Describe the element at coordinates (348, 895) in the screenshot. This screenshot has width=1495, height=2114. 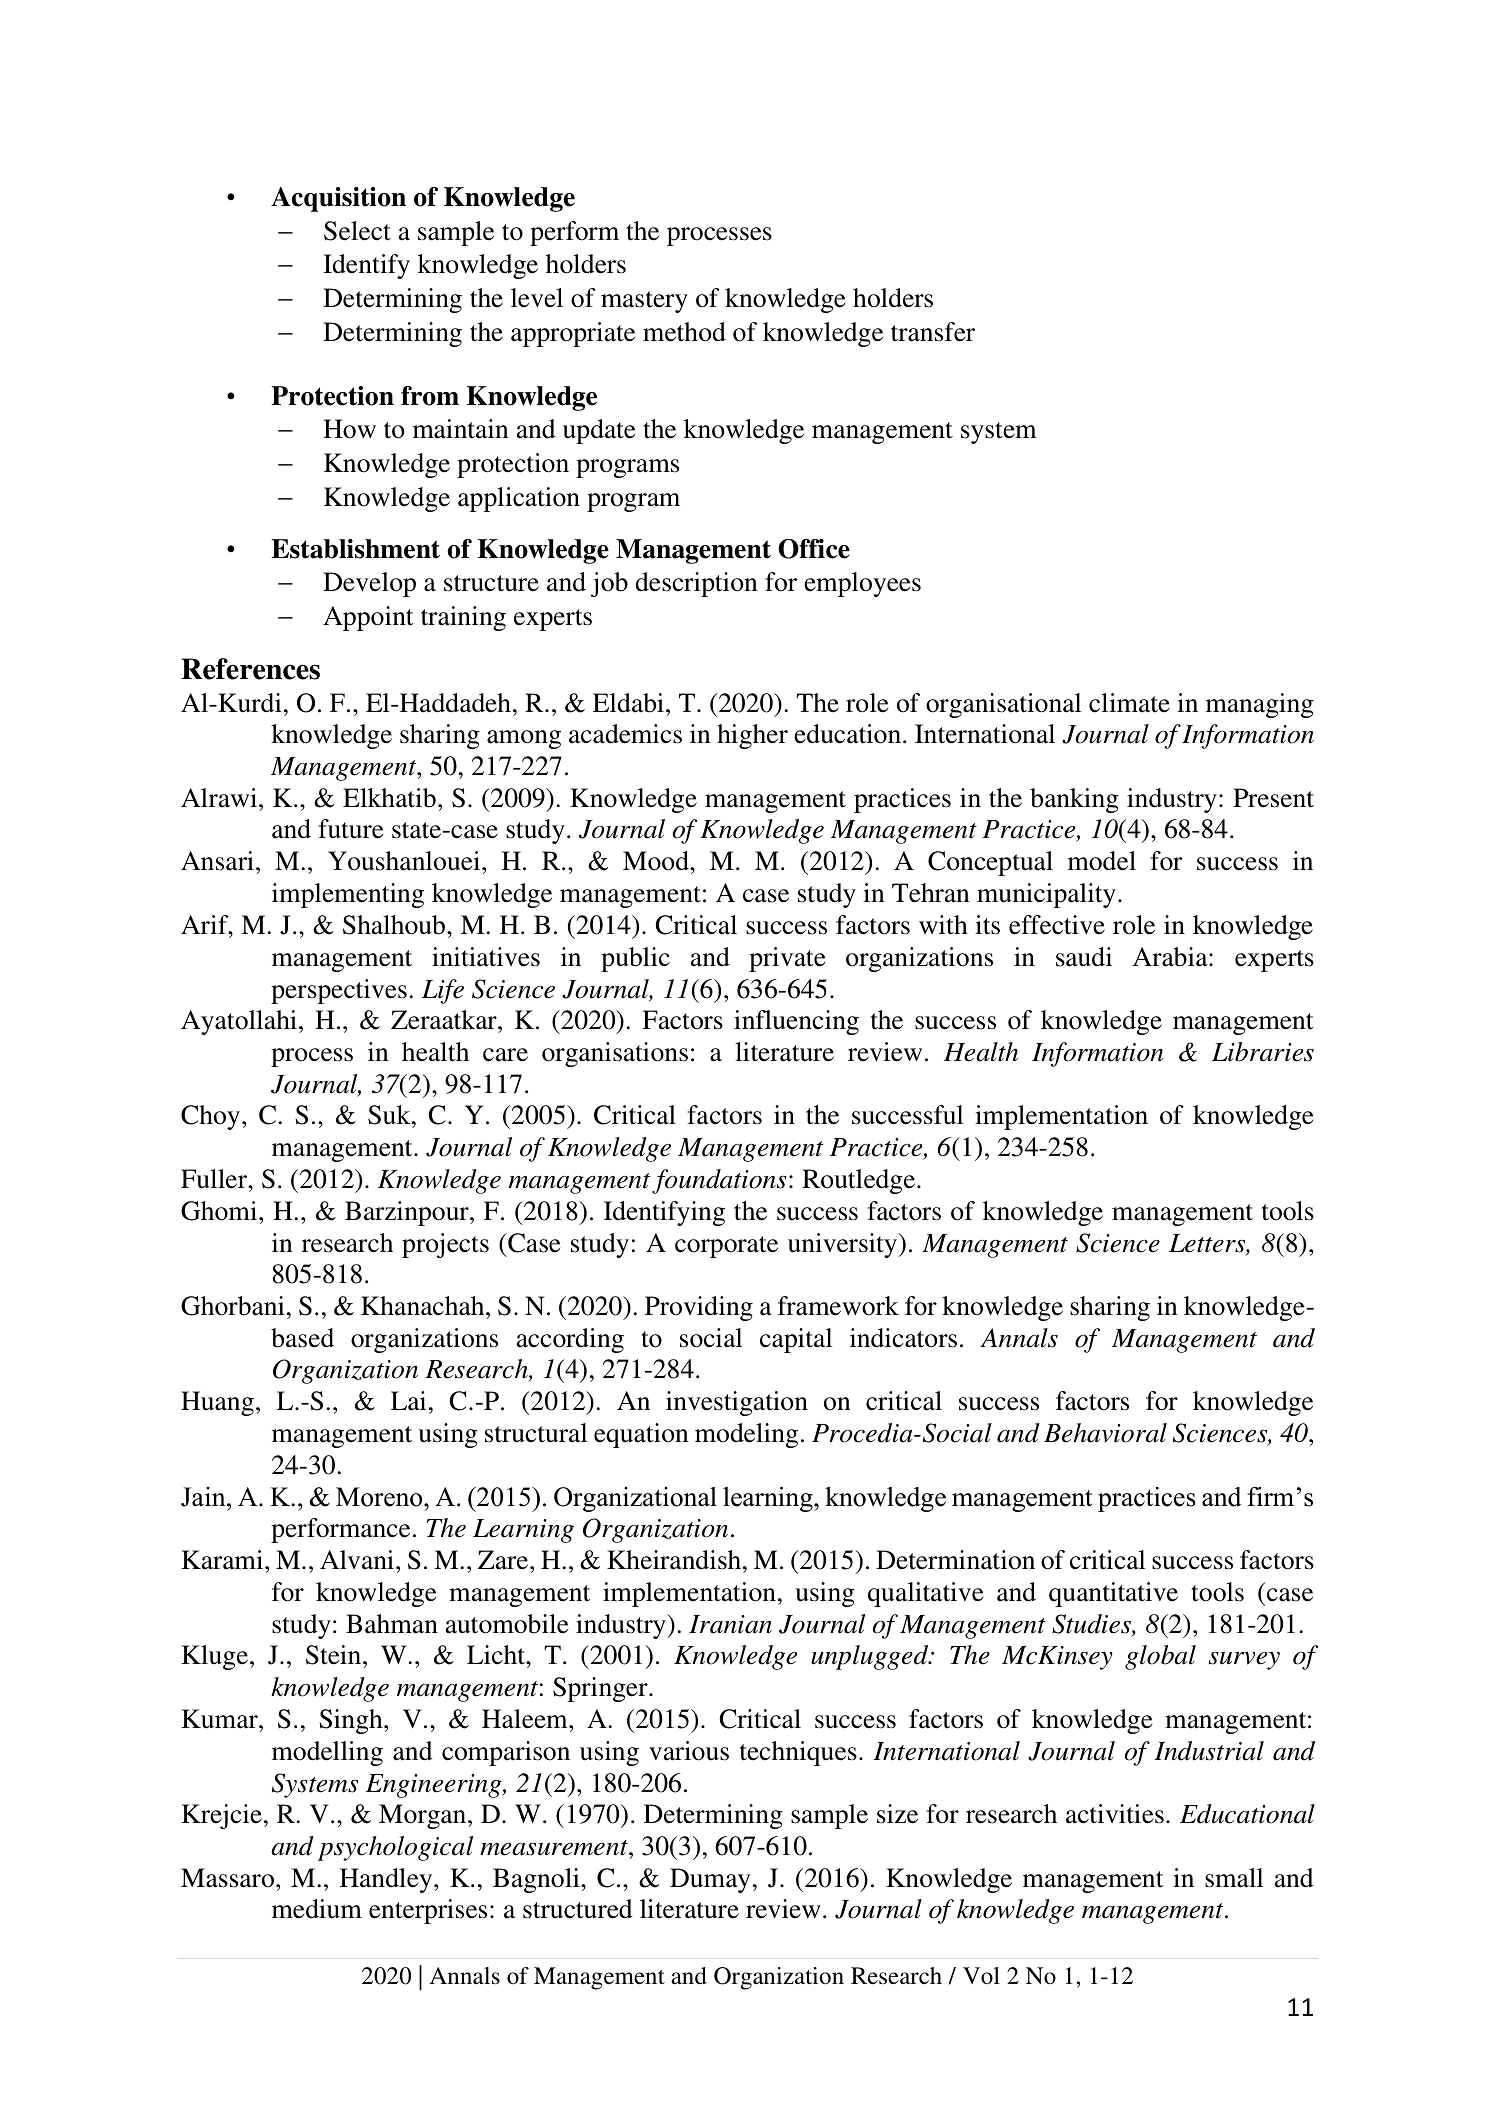
I see `implementing` at that location.
